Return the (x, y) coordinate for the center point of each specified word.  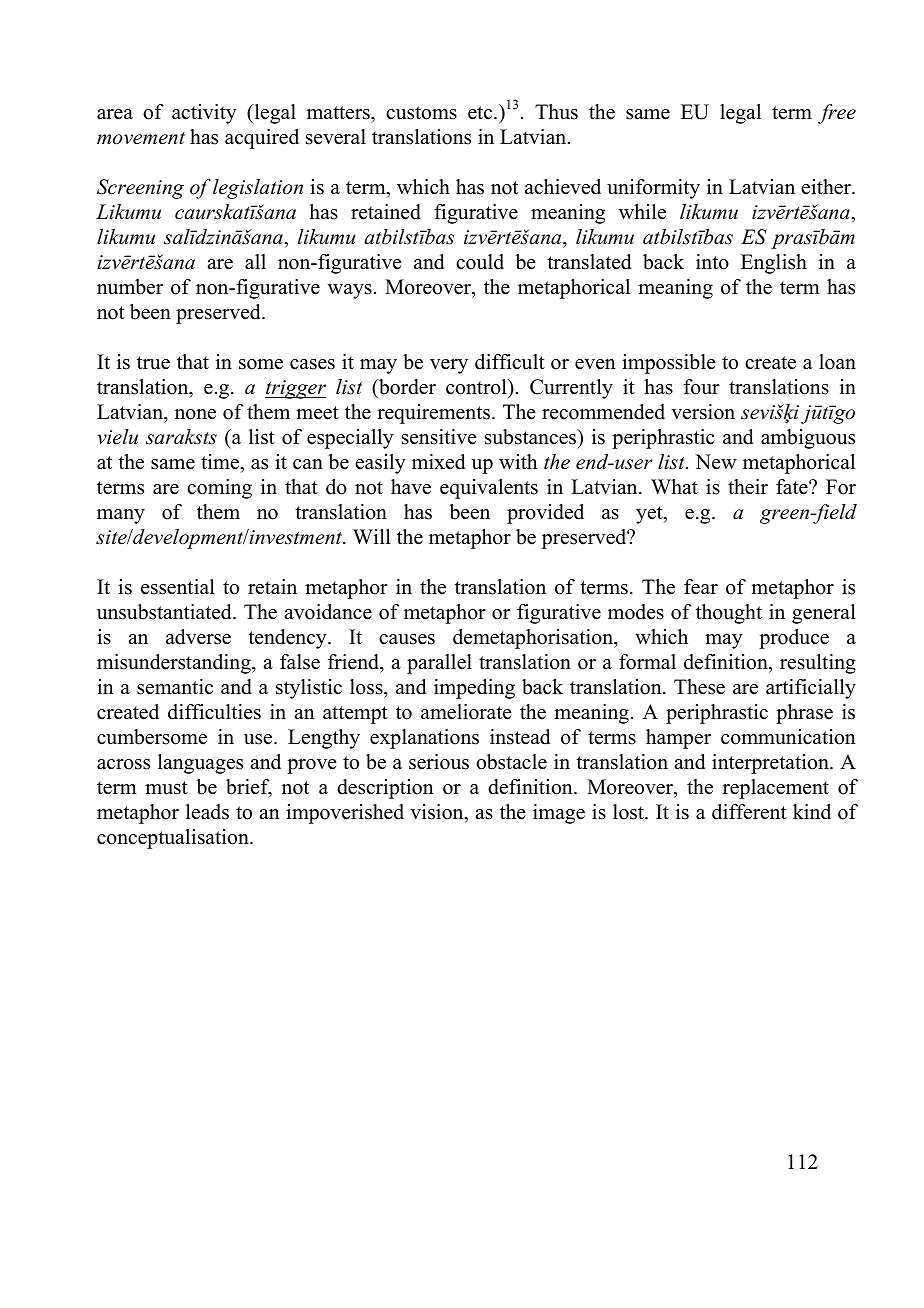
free (837, 114)
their (748, 487)
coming (219, 489)
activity (204, 114)
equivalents (489, 489)
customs (421, 113)
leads (207, 812)
